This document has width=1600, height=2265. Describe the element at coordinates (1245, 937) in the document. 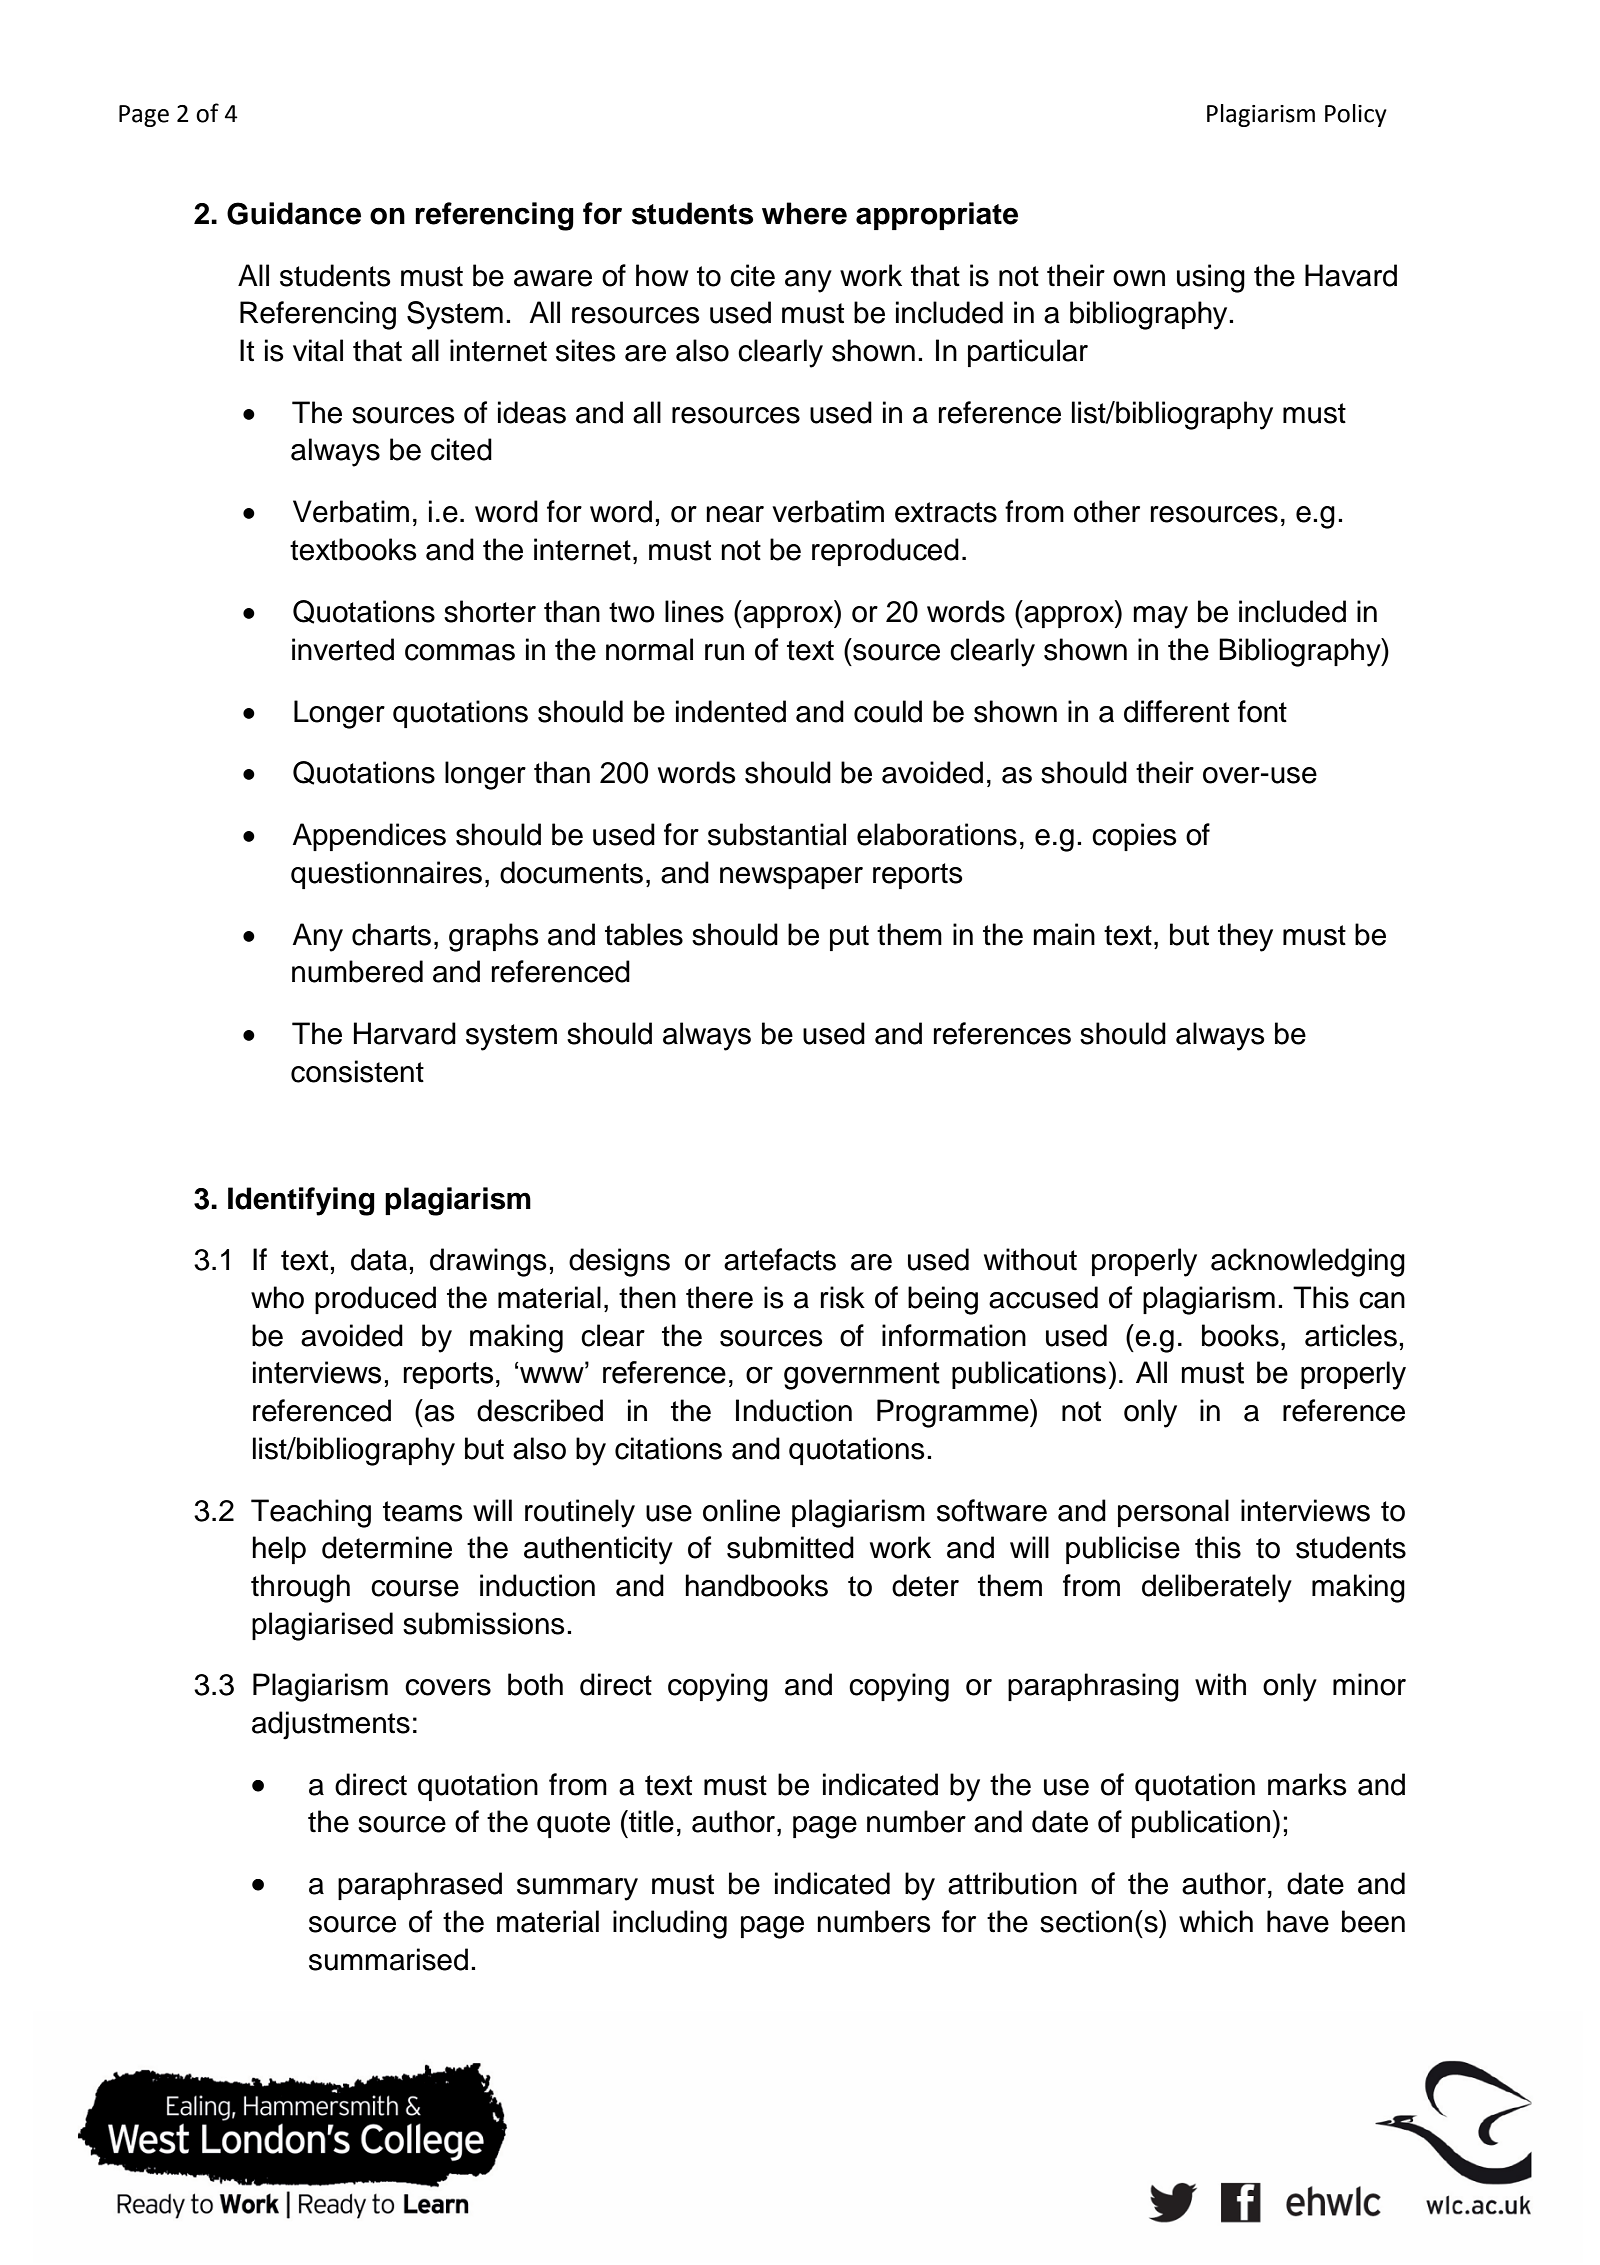

I see `they` at that location.
